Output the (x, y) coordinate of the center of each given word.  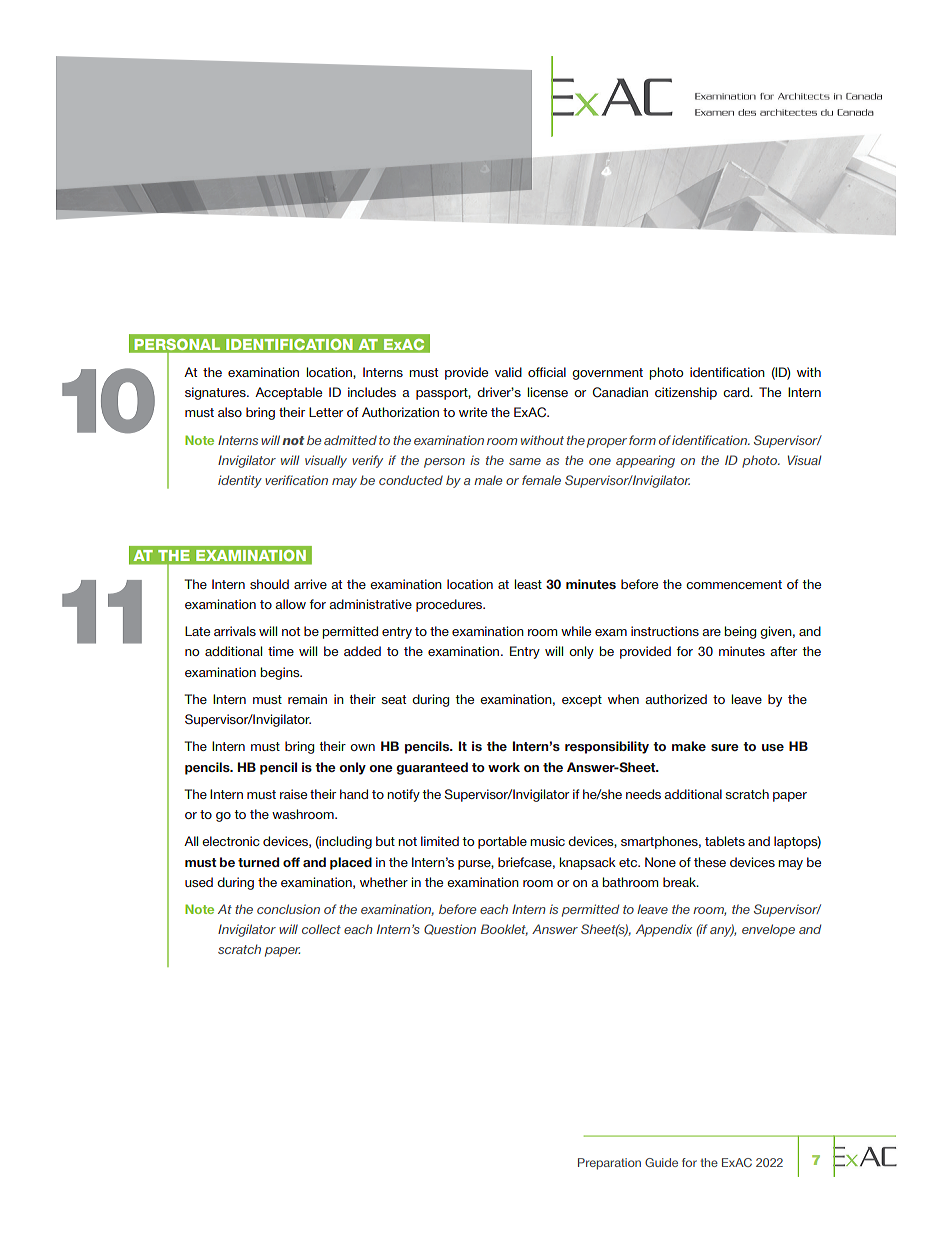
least (528, 584)
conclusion (288, 909)
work (504, 767)
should (269, 584)
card (737, 392)
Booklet (504, 930)
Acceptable (288, 393)
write (473, 412)
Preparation (609, 1164)
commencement (734, 584)
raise (293, 794)
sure (725, 747)
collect (321, 929)
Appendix (664, 930)
